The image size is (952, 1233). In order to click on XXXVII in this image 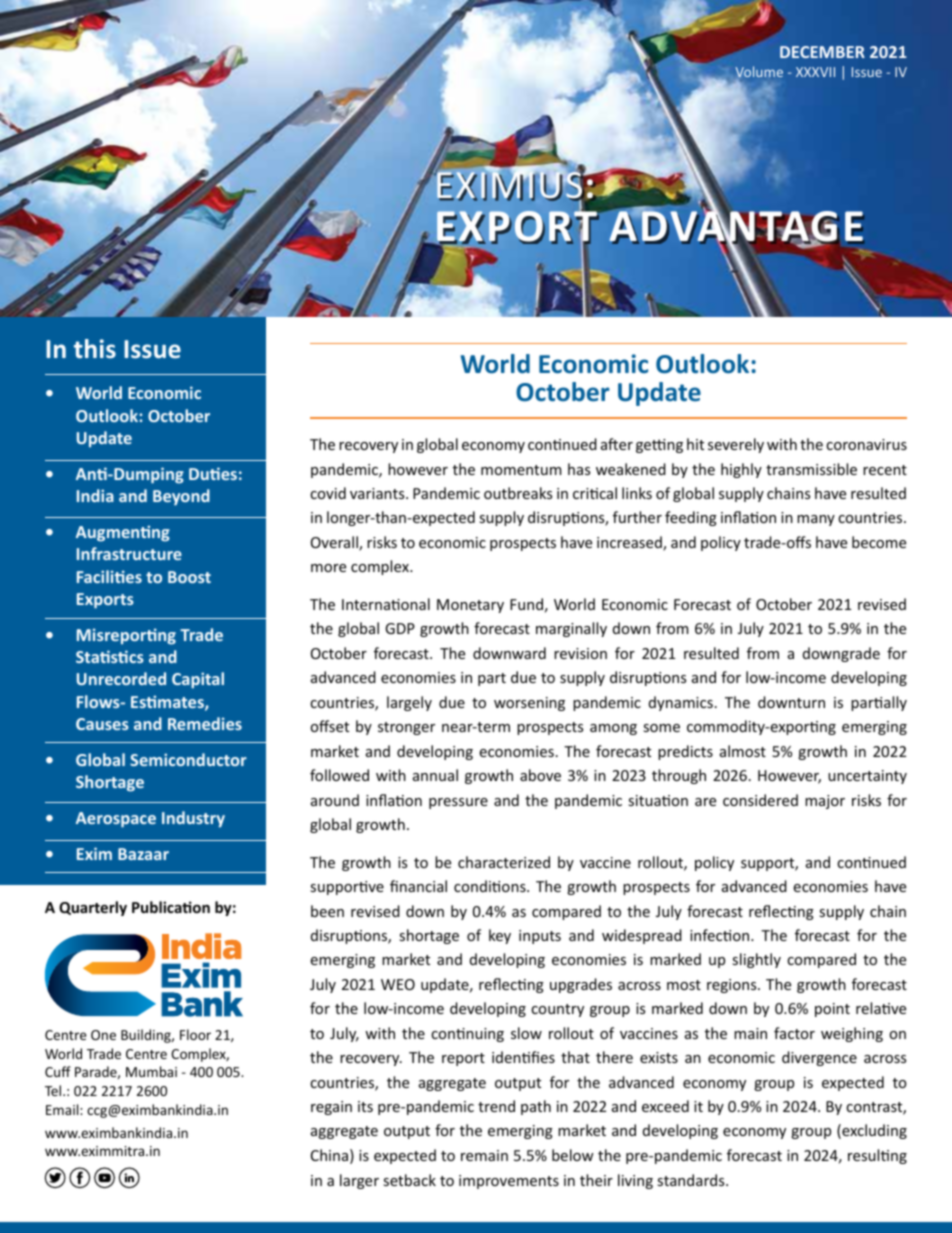, I will do `click(815, 72)`.
